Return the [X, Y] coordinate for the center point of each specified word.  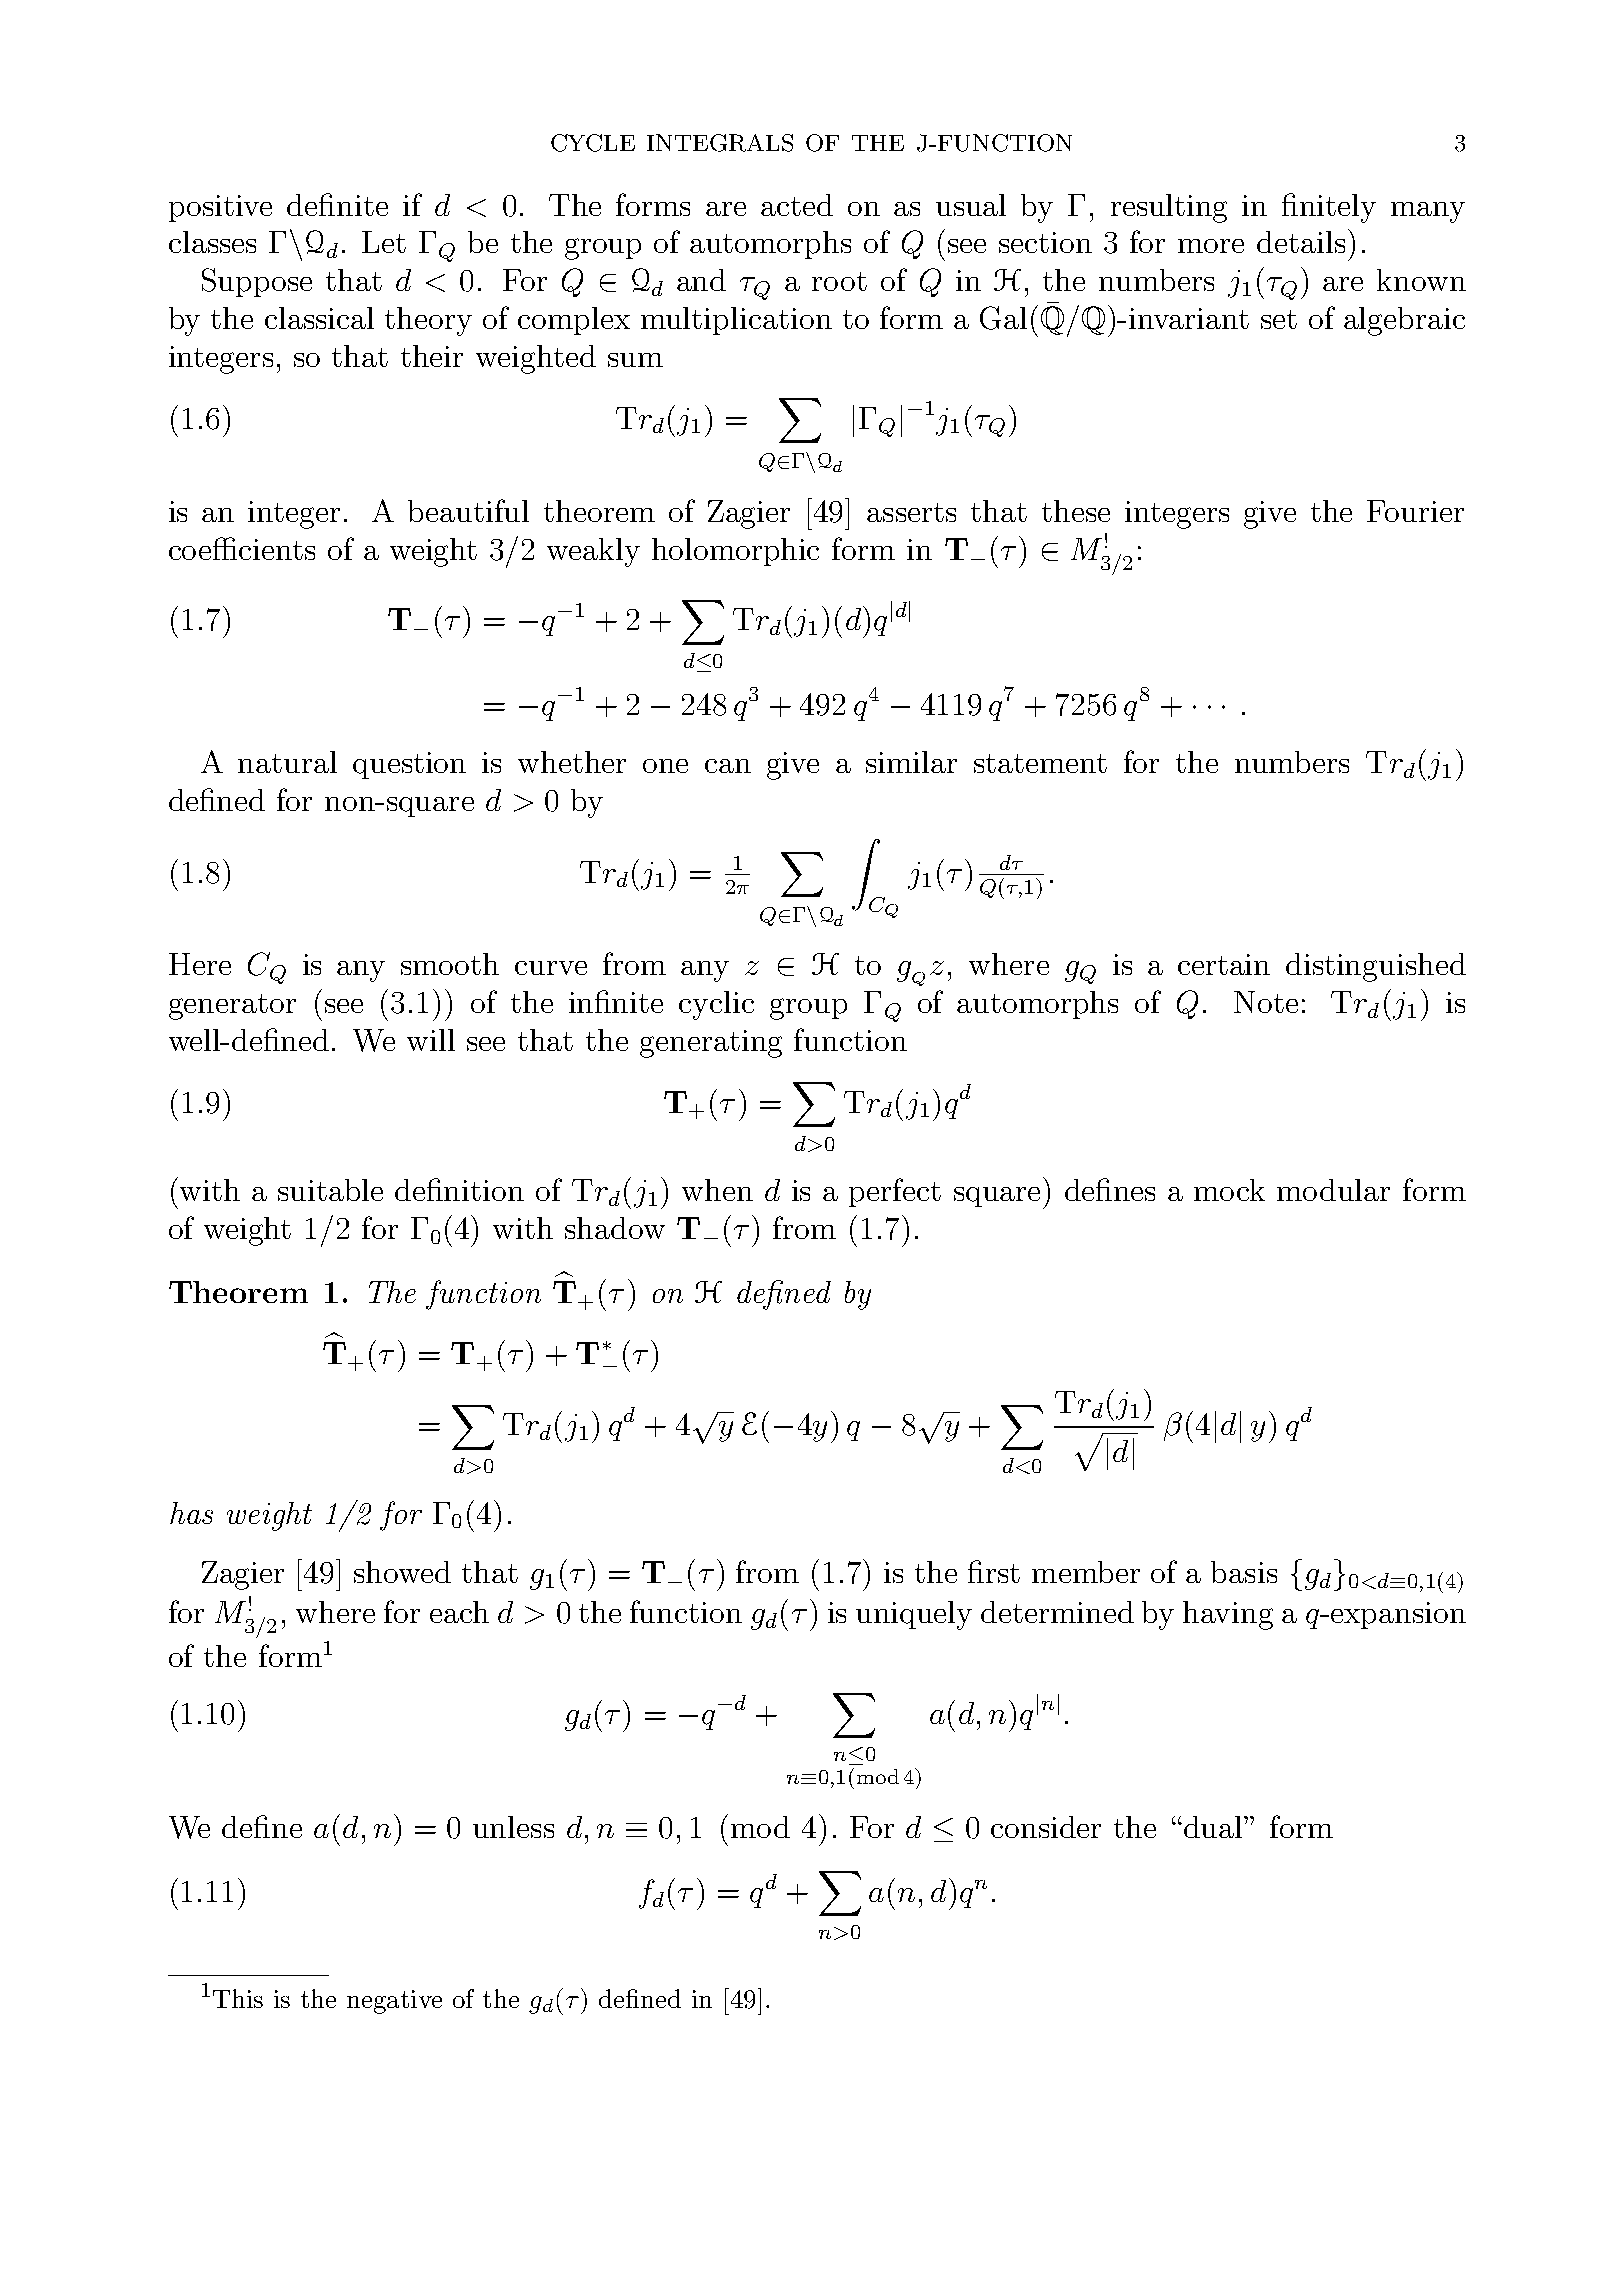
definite [337, 204]
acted [797, 205]
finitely [1329, 208]
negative [394, 2002]
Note [1266, 1002]
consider [1046, 1827]
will [431, 1040]
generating [711, 1044]
